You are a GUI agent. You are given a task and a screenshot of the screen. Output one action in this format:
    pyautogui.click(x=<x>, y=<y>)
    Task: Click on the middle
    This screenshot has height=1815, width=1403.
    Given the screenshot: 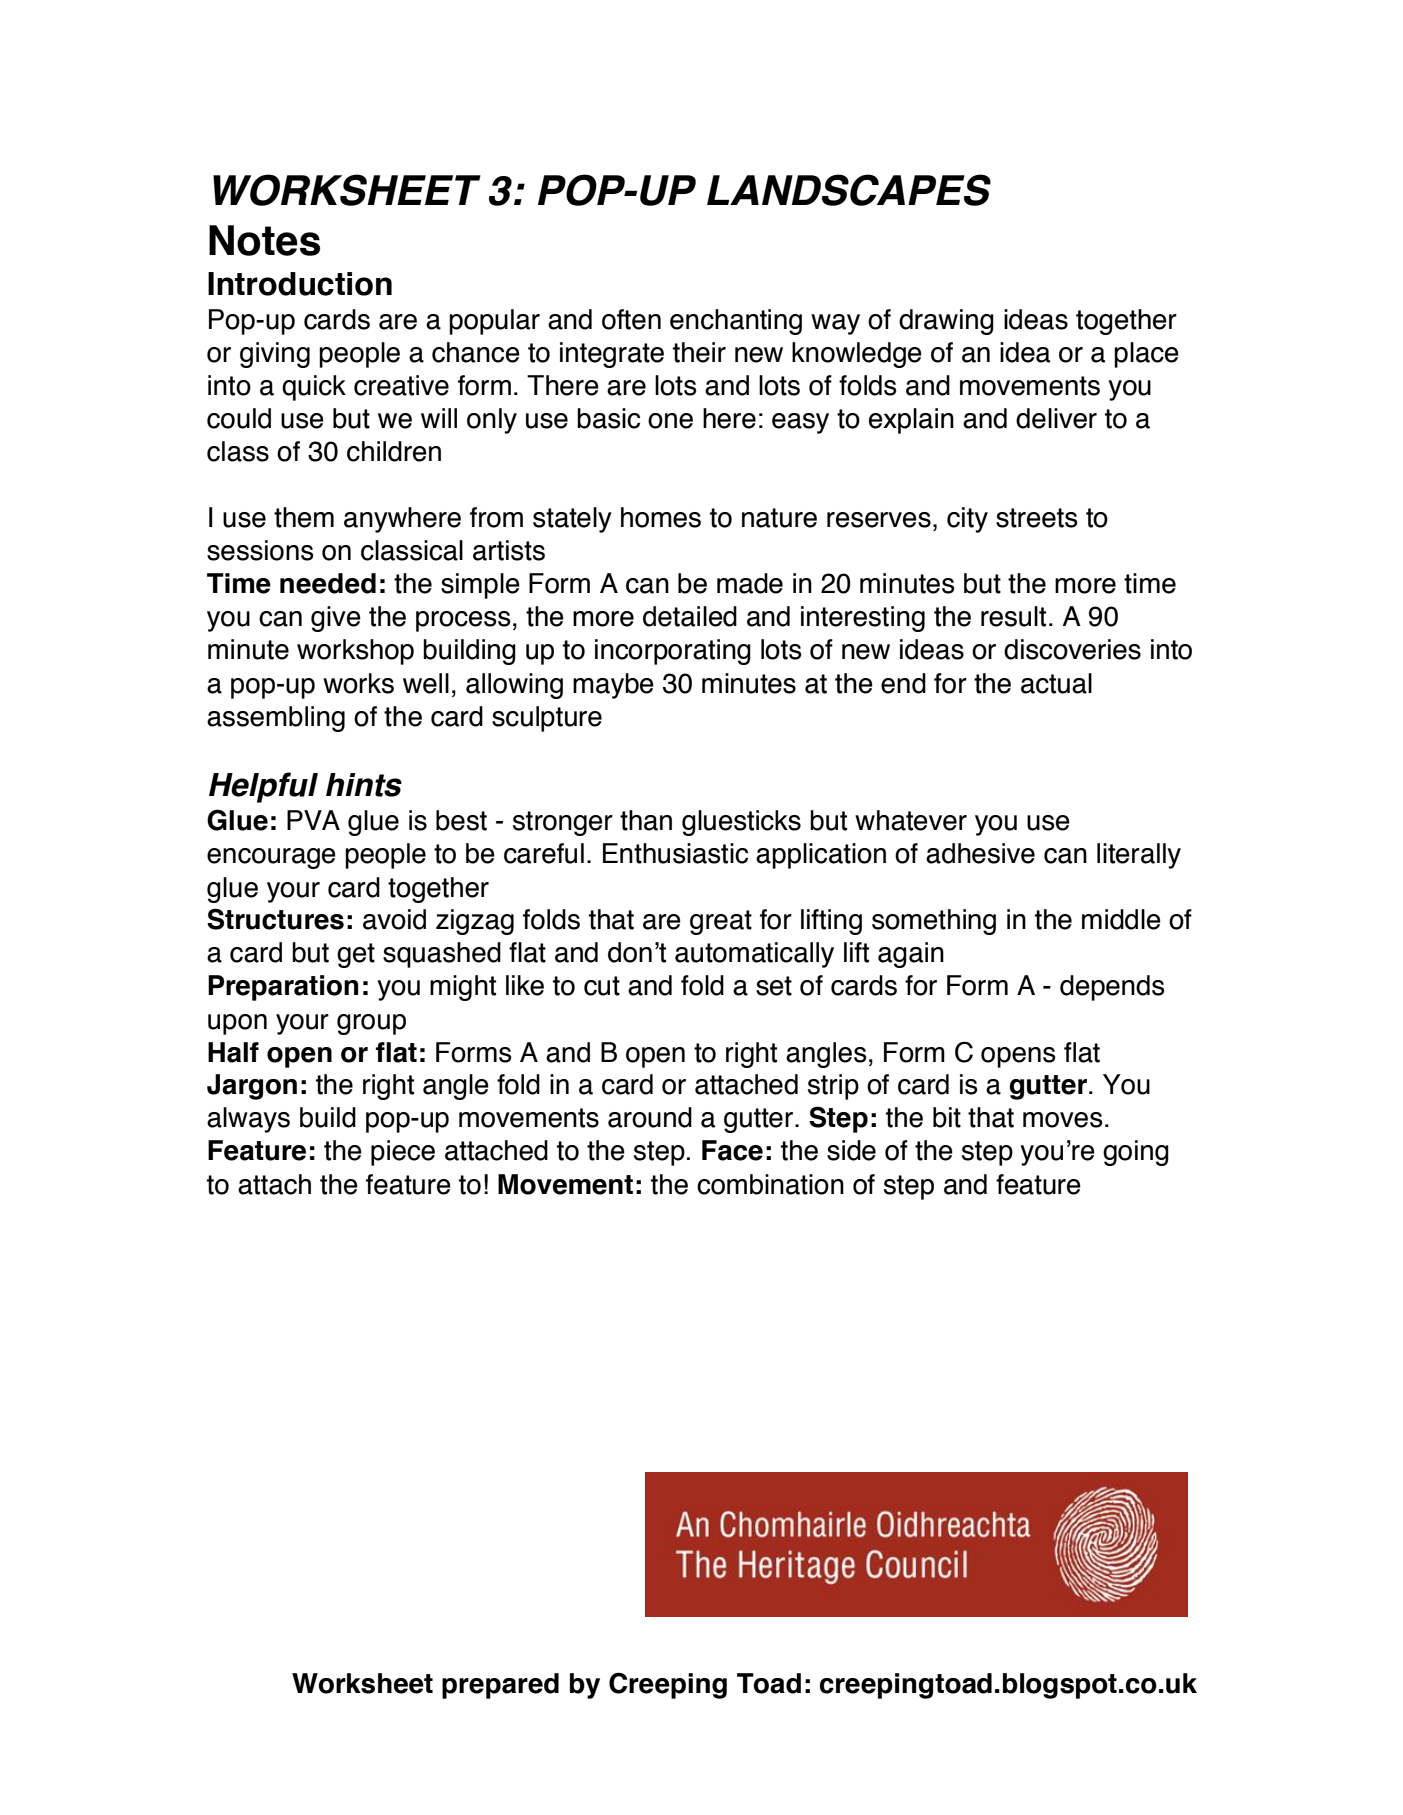 What is the action you would take?
    pyautogui.click(x=1121, y=919)
